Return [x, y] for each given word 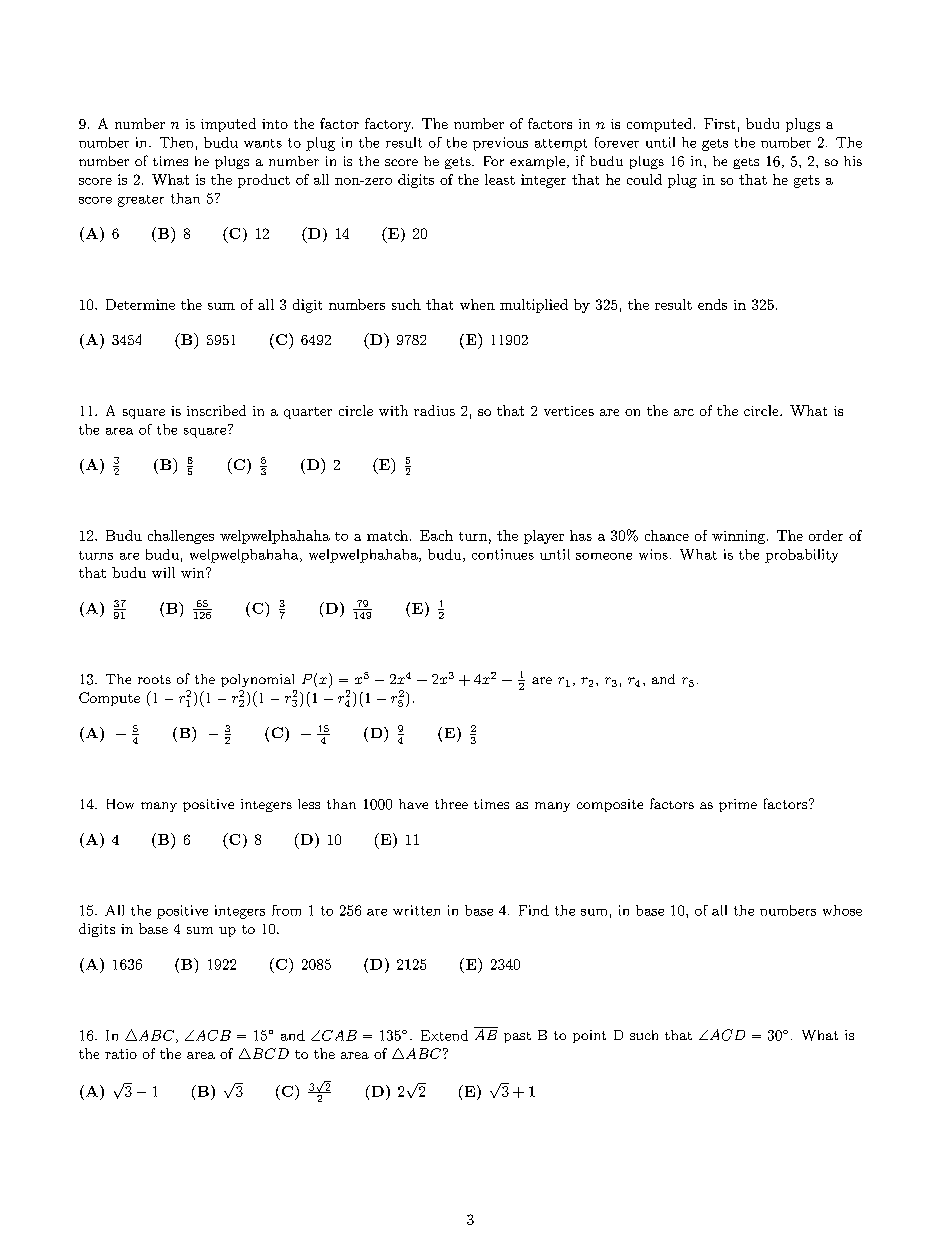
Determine [140, 304]
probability [801, 556]
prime [738, 805]
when [477, 304]
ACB [212, 1035]
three [451, 804]
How [120, 804]
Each [436, 535]
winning [740, 537]
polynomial [257, 680]
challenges [181, 537]
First [719, 123]
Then [176, 142]
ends [712, 304]
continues [503, 554]
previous [500, 144]
